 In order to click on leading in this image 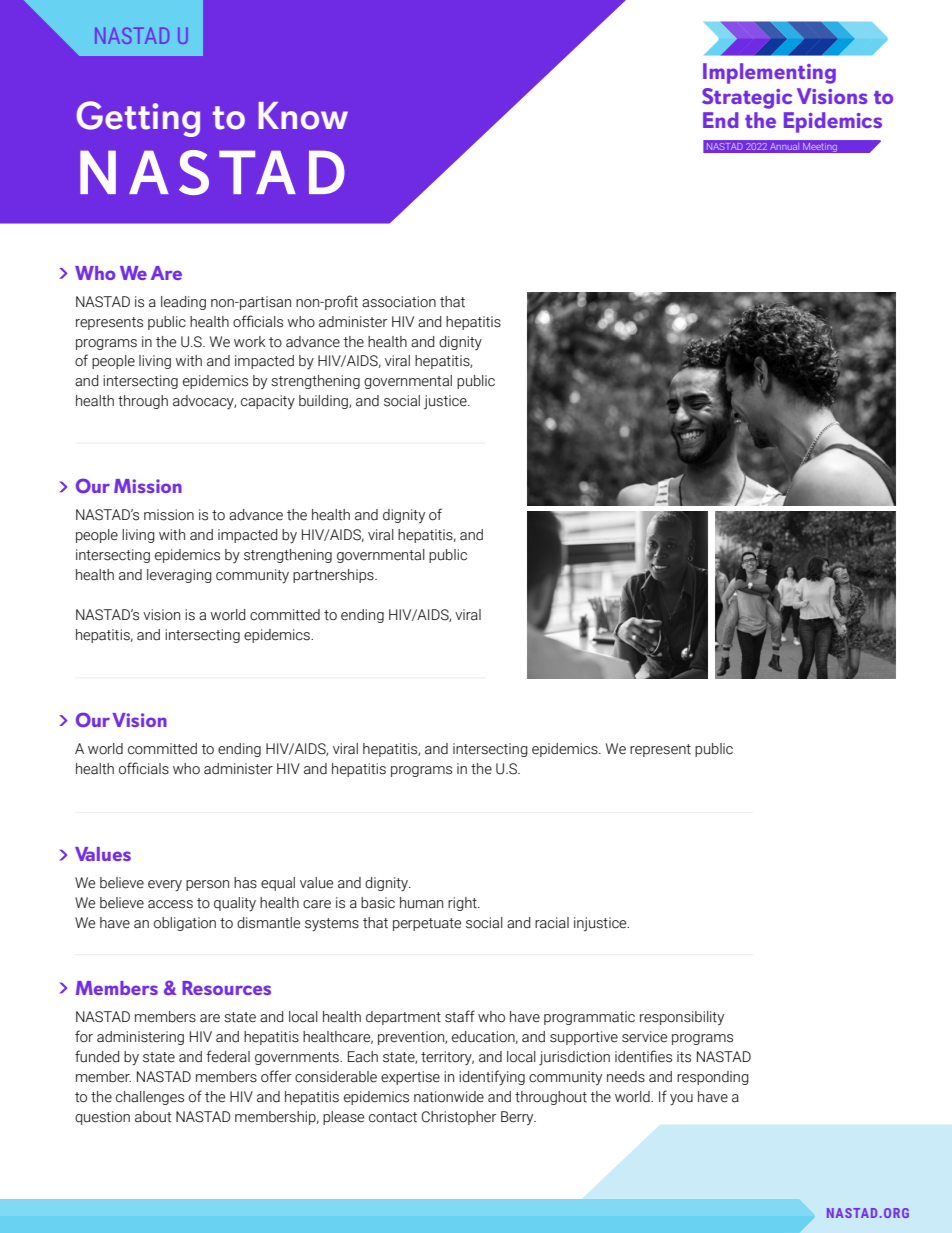, I will do `click(183, 303)`.
